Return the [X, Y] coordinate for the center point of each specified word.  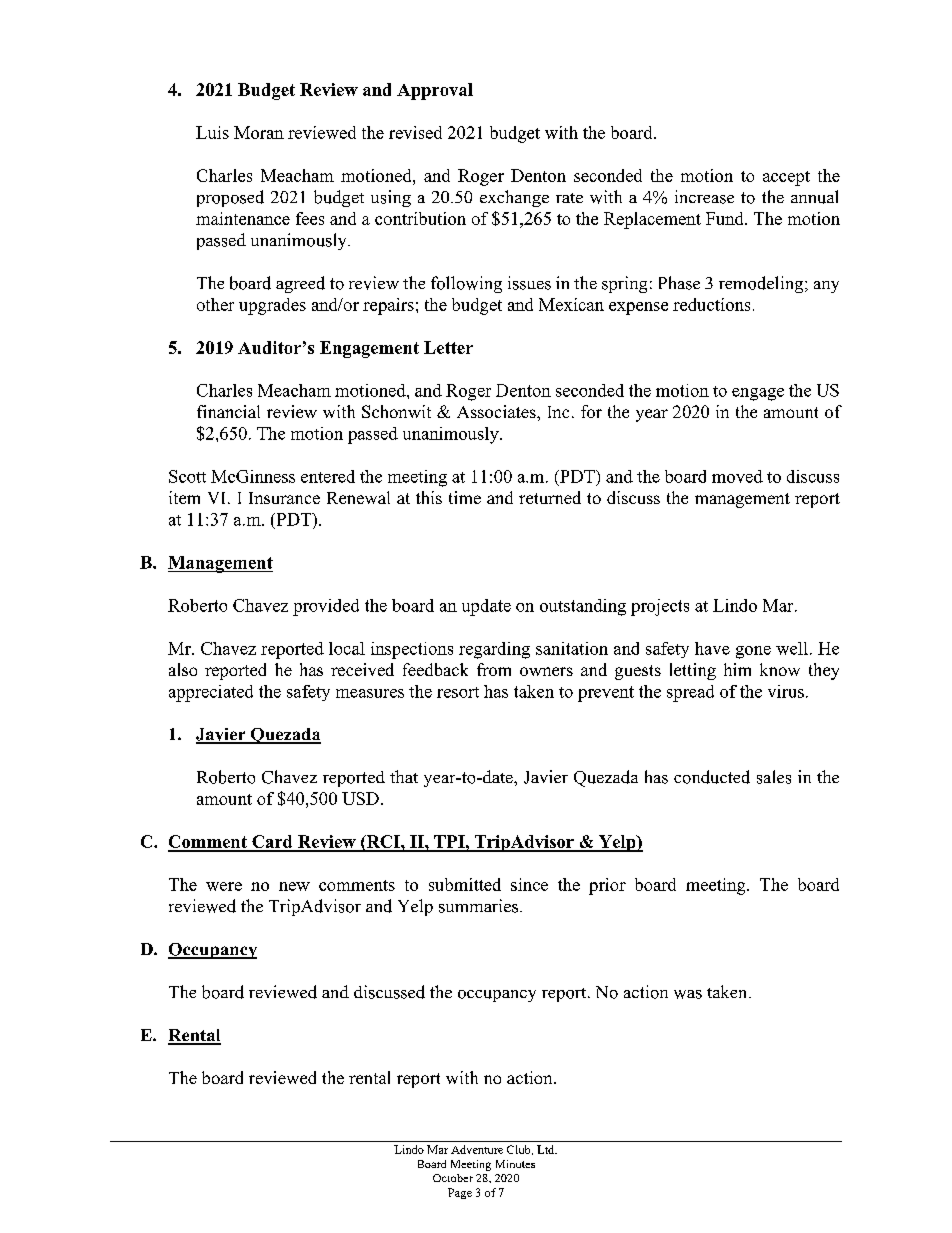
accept [786, 178]
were [224, 886]
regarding [494, 650]
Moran [259, 132]
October [453, 1178]
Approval [435, 91]
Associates [497, 411]
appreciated [211, 693]
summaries [480, 906]
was [688, 994]
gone [753, 652]
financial [228, 411]
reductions [711, 304]
